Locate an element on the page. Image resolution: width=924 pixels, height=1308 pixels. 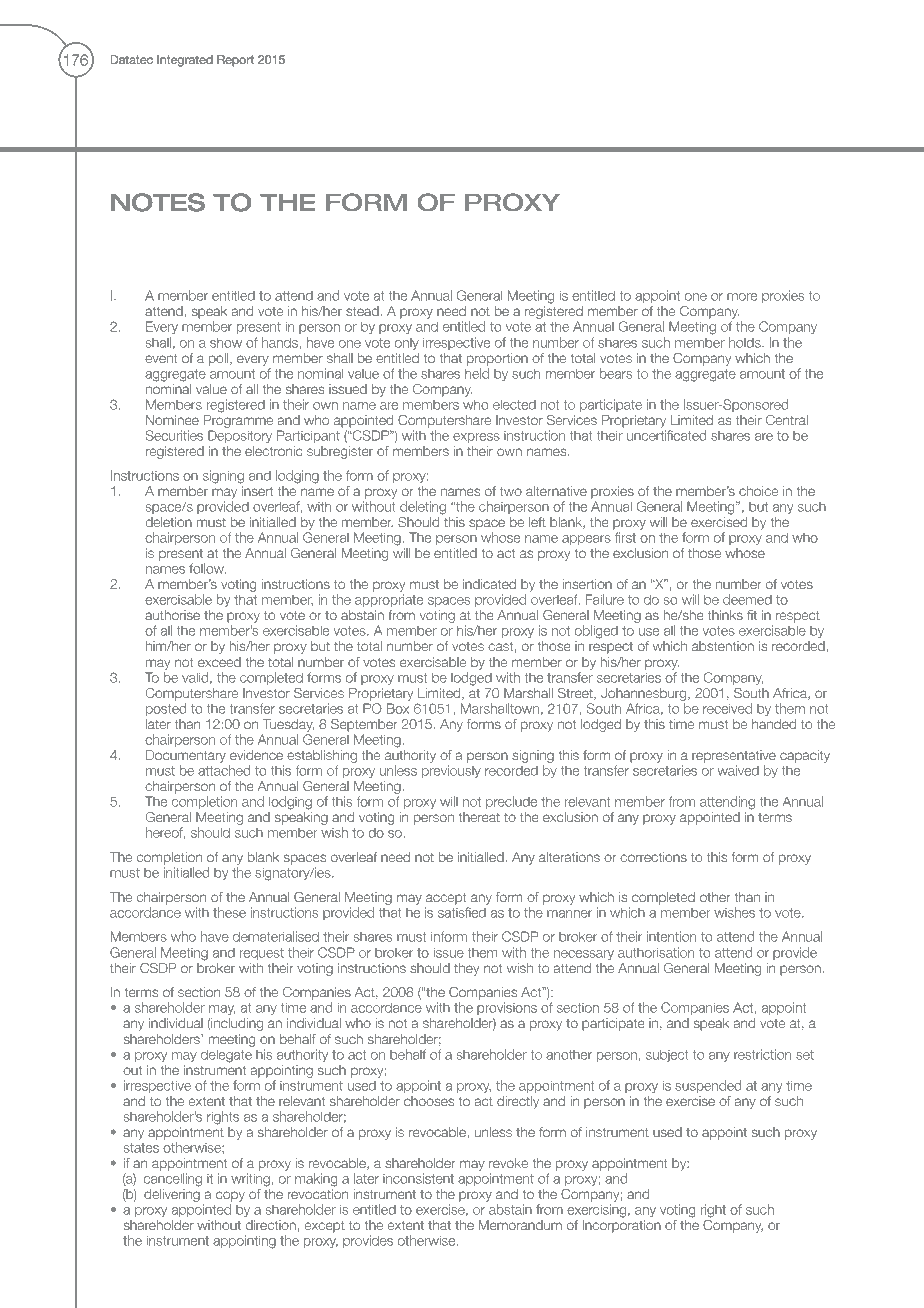
abstention is located at coordinates (723, 646).
